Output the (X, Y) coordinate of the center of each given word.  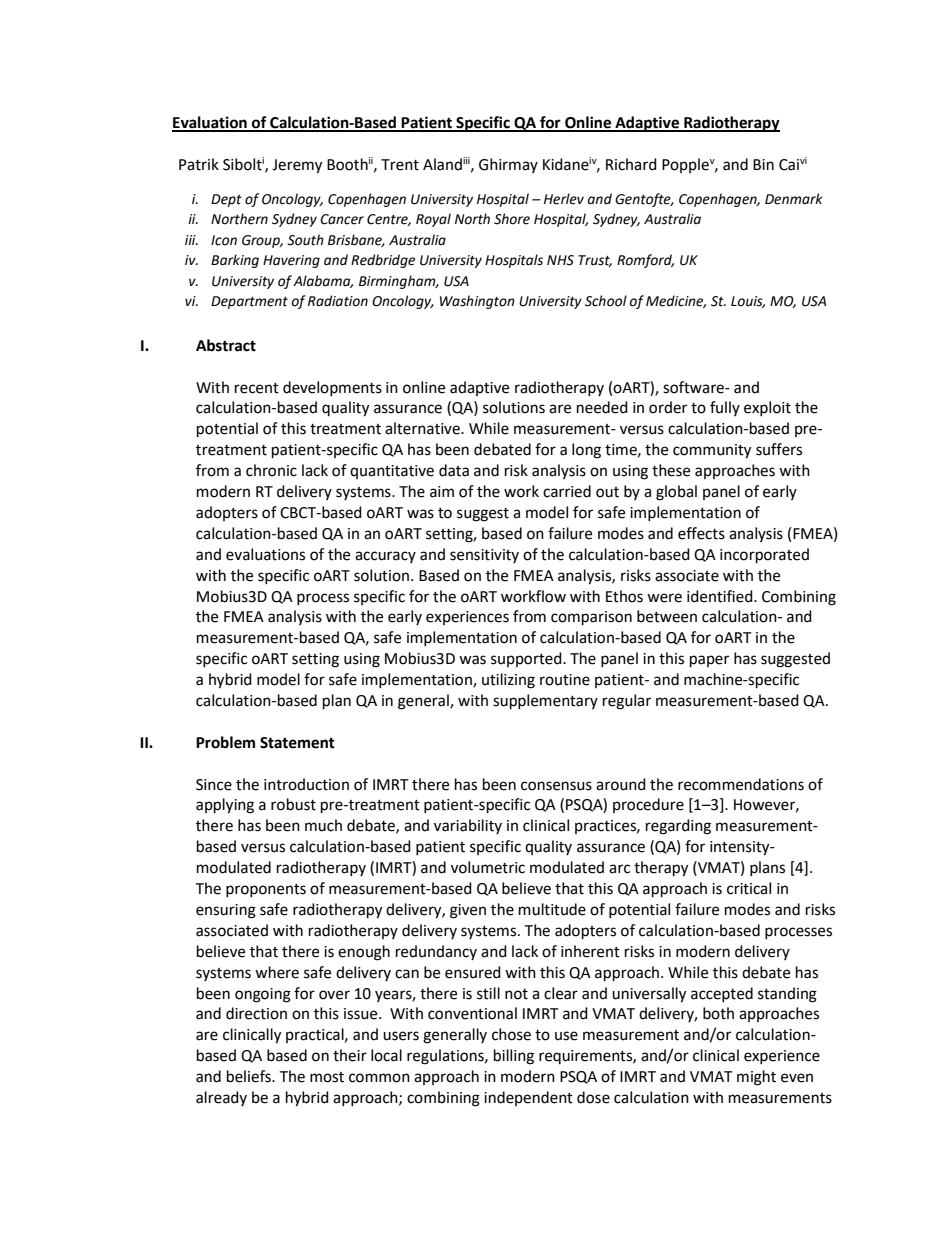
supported (527, 659)
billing (514, 1057)
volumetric (488, 867)
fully (725, 408)
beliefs (250, 1076)
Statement (297, 743)
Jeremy (297, 166)
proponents (266, 890)
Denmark (794, 199)
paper (709, 661)
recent (257, 388)
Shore (512, 219)
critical (749, 888)
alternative (423, 428)
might (756, 1078)
